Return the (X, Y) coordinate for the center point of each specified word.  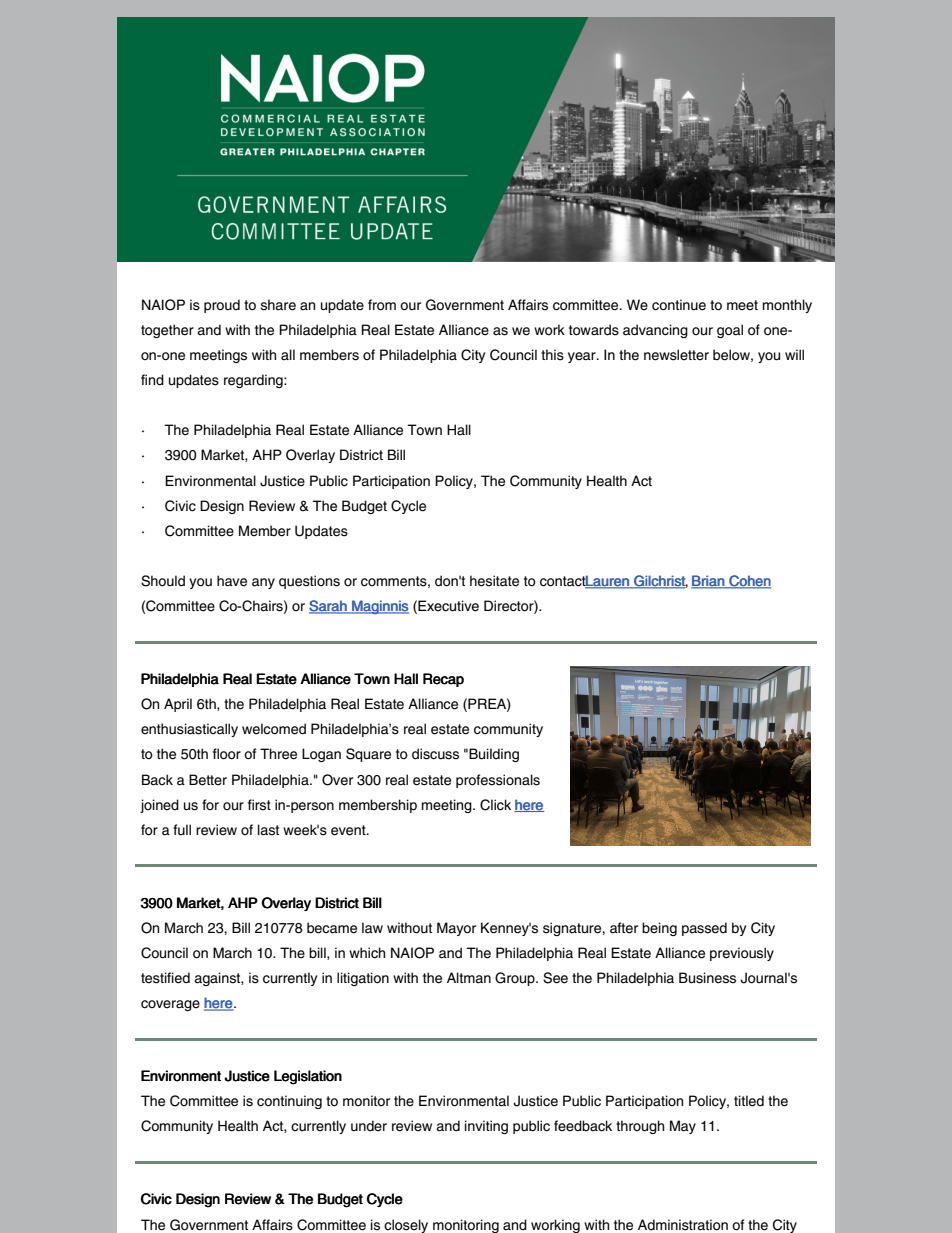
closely (406, 1226)
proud (222, 306)
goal (730, 331)
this (552, 355)
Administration (683, 1225)
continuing (289, 1102)
